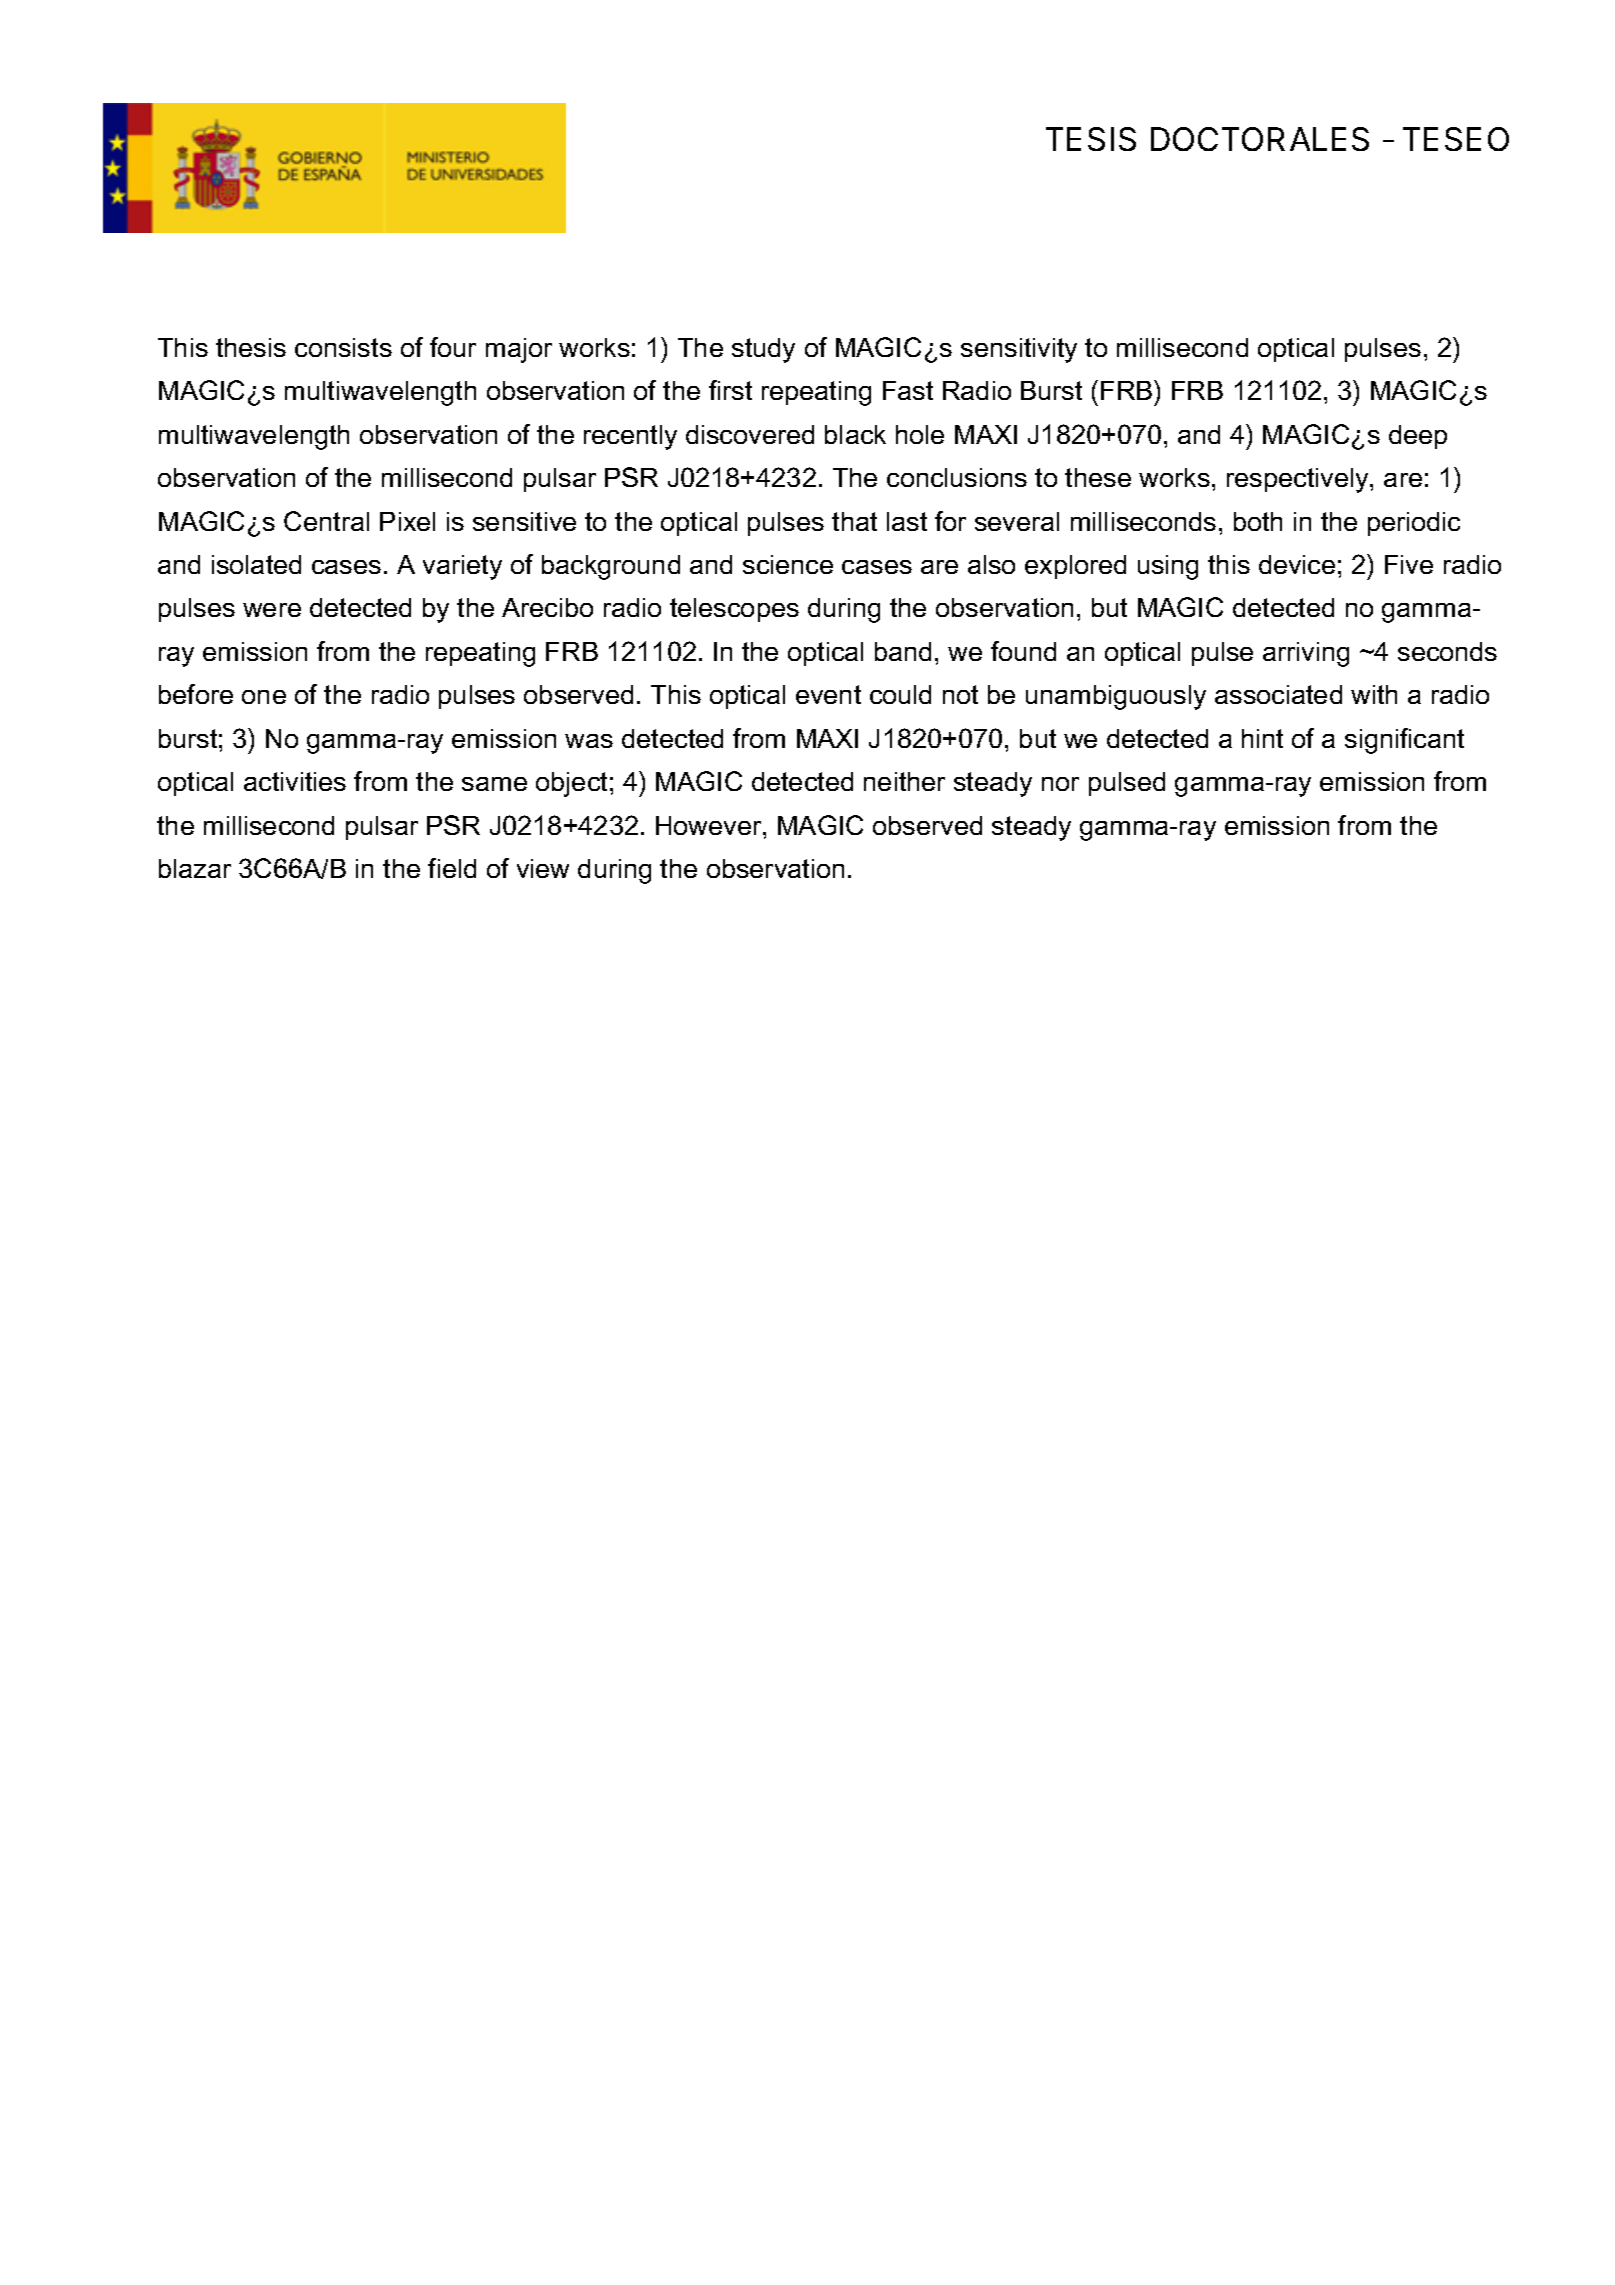 The width and height of the image is (1615, 2285). What do you see at coordinates (1019, 350) in the image?
I see `sensitivity` at bounding box center [1019, 350].
